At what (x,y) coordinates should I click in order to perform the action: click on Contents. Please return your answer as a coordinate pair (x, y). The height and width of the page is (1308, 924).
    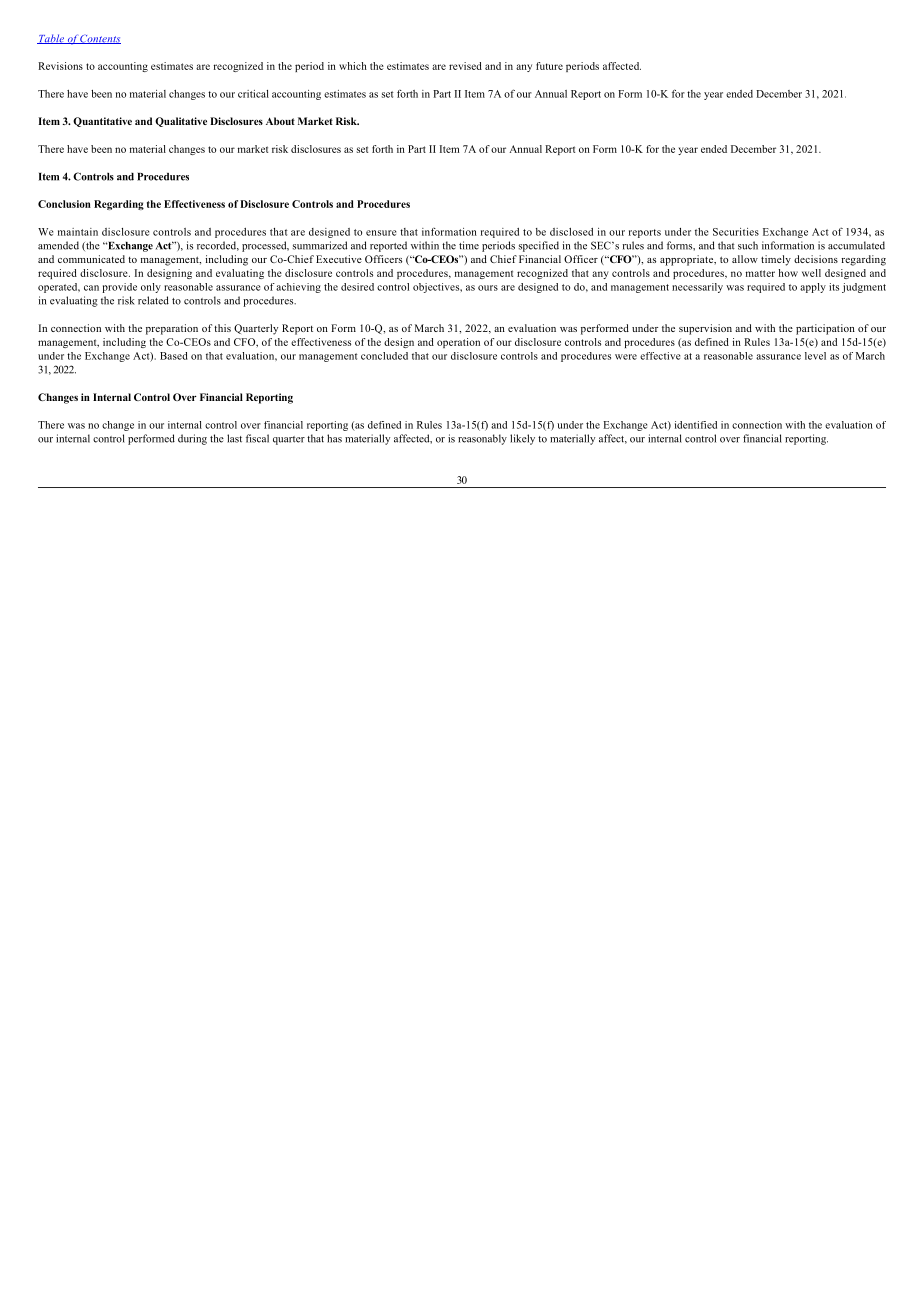
    Looking at the image, I should click on (100, 39).
